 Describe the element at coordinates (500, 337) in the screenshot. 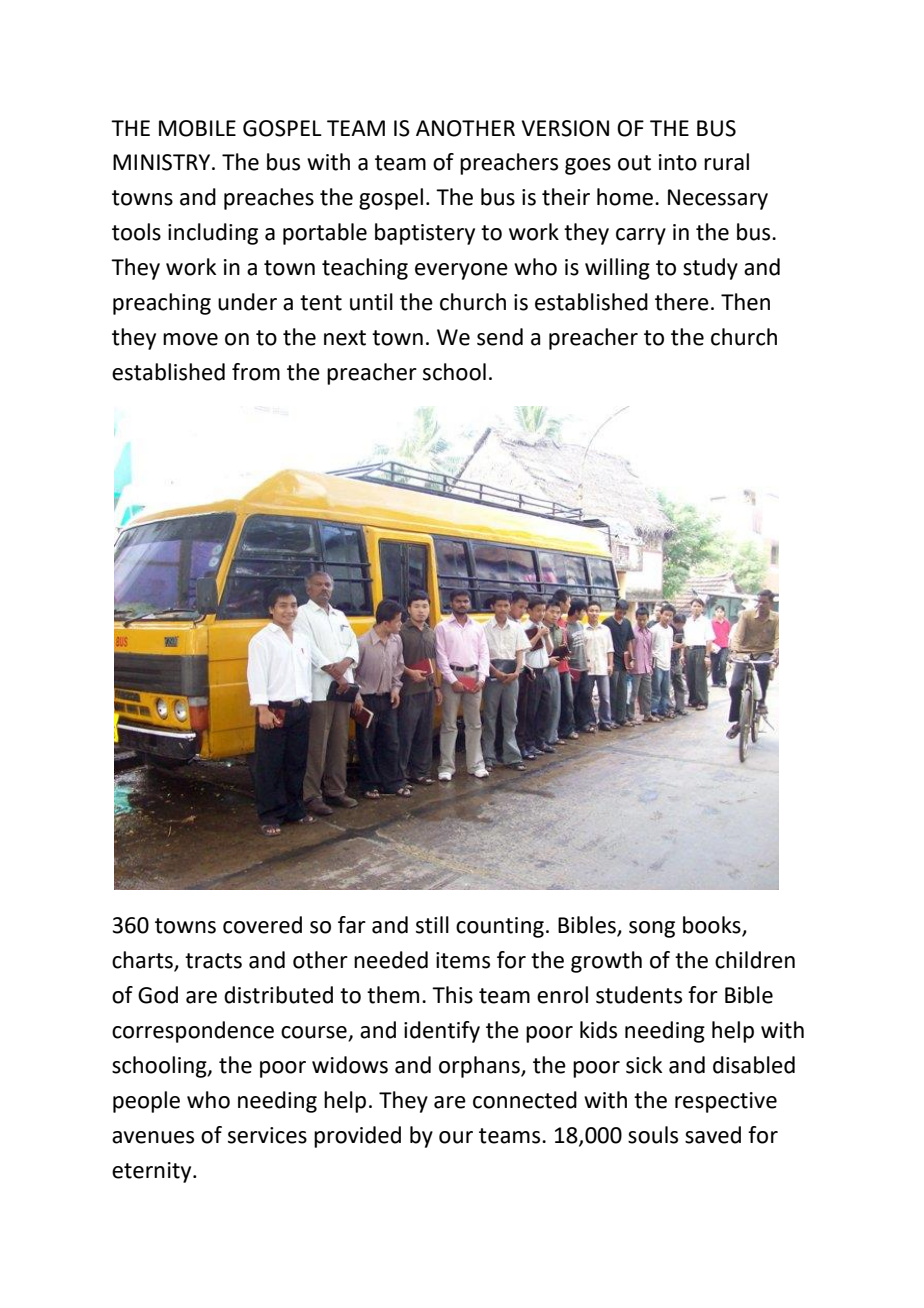

I see `send` at that location.
